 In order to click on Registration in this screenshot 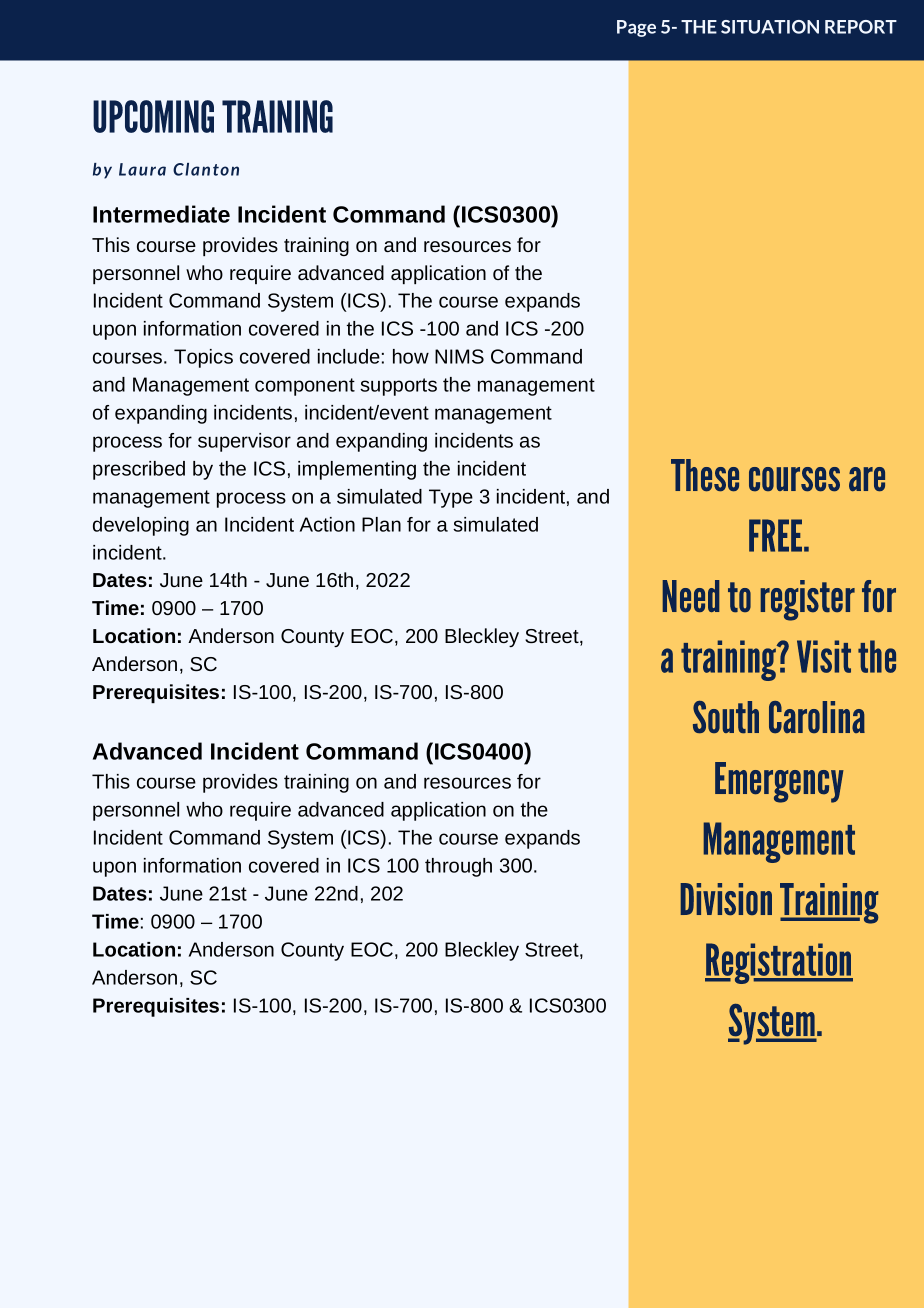, I will do `click(779, 963)`.
